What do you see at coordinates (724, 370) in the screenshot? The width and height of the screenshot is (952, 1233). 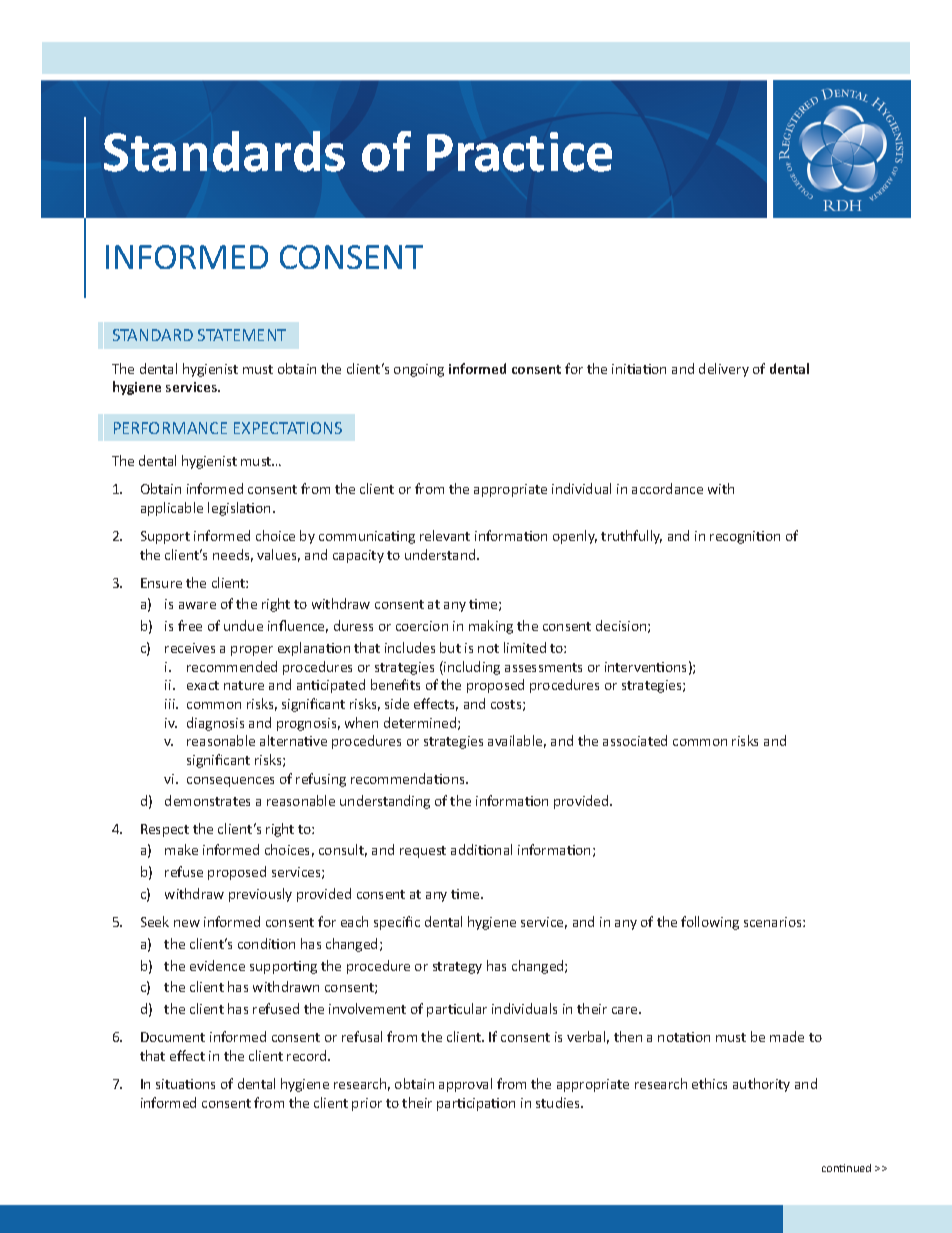 I see `delivery` at bounding box center [724, 370].
